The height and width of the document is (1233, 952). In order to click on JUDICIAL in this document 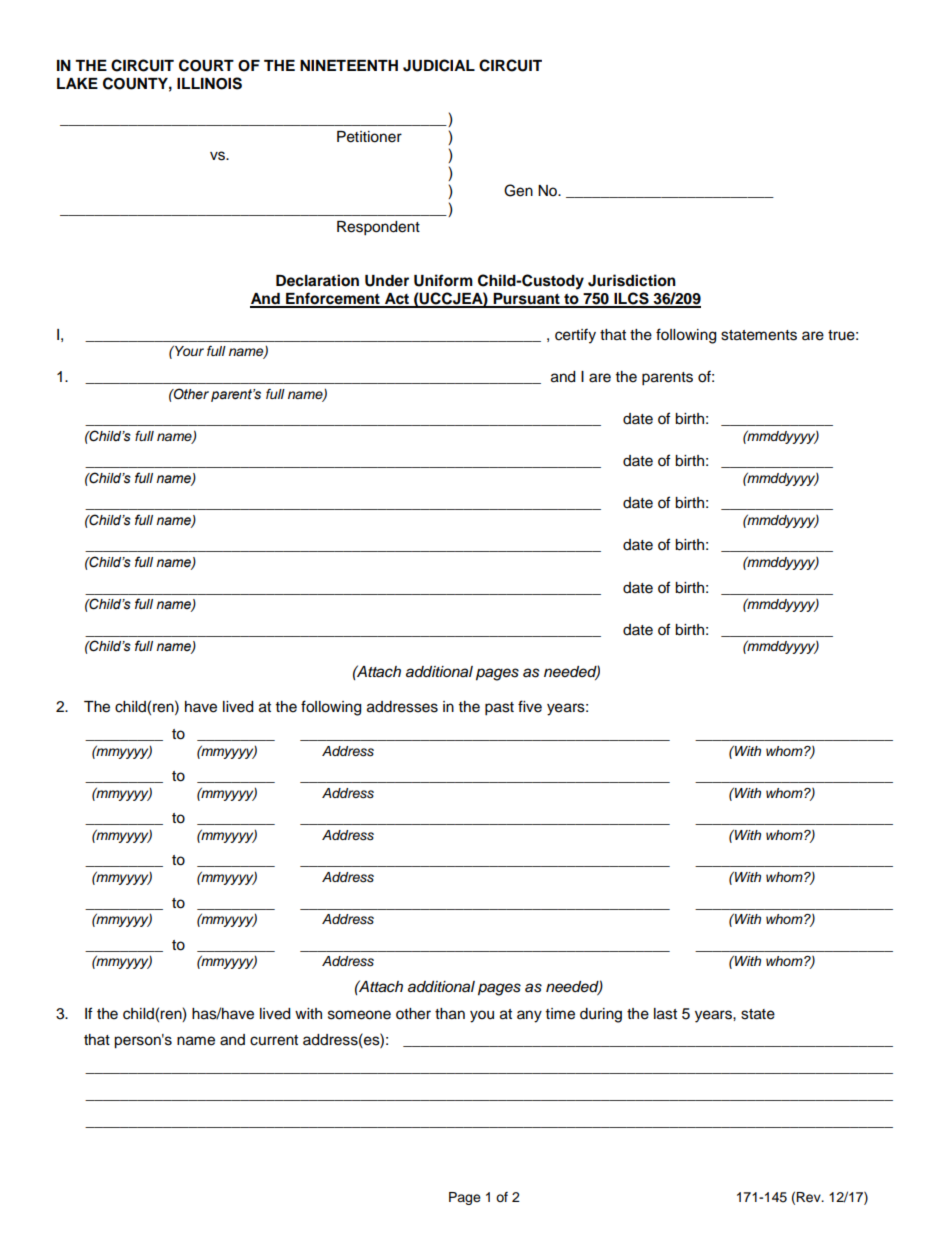, I will do `click(439, 65)`.
